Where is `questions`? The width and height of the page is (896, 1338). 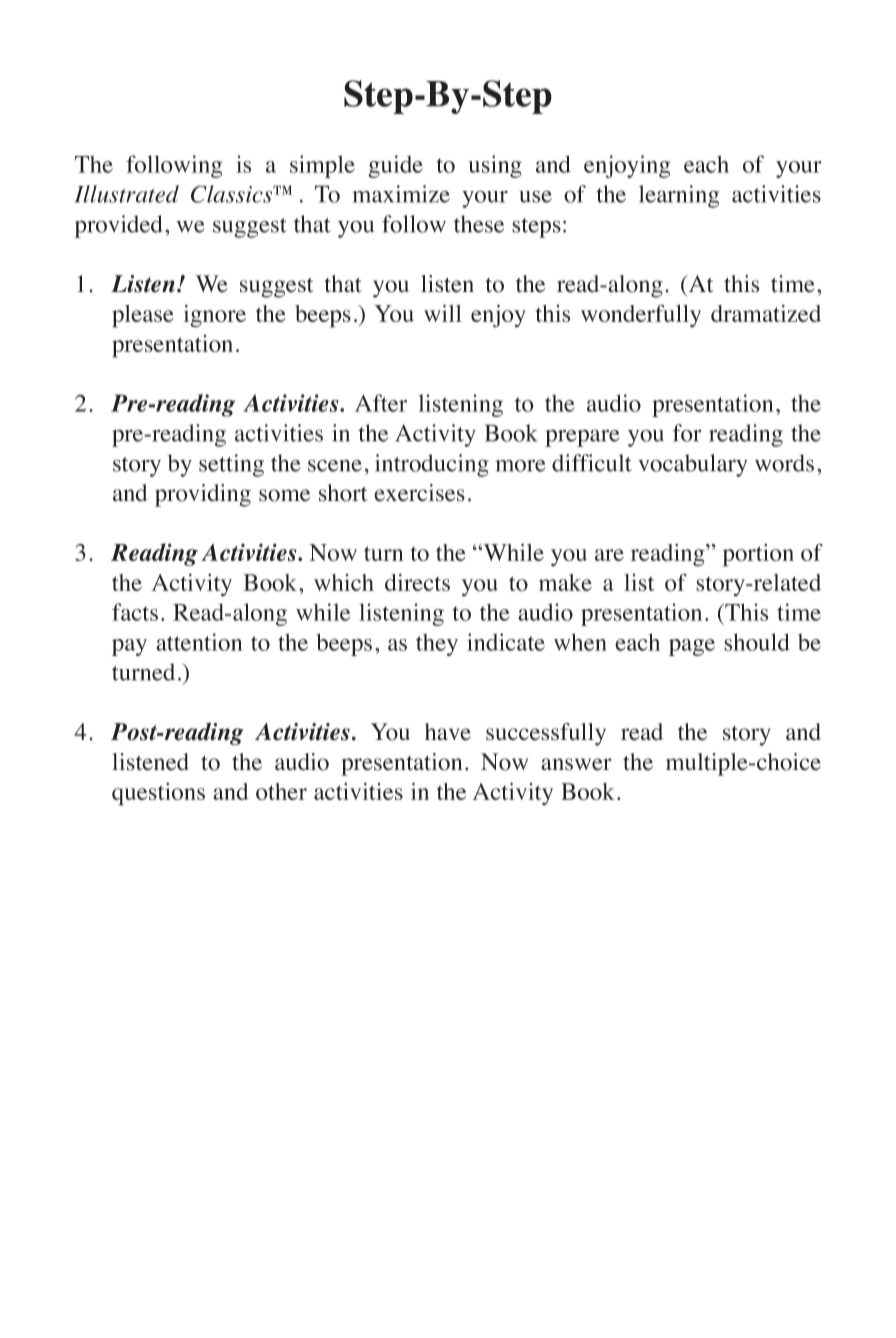 questions is located at coordinates (158, 794).
